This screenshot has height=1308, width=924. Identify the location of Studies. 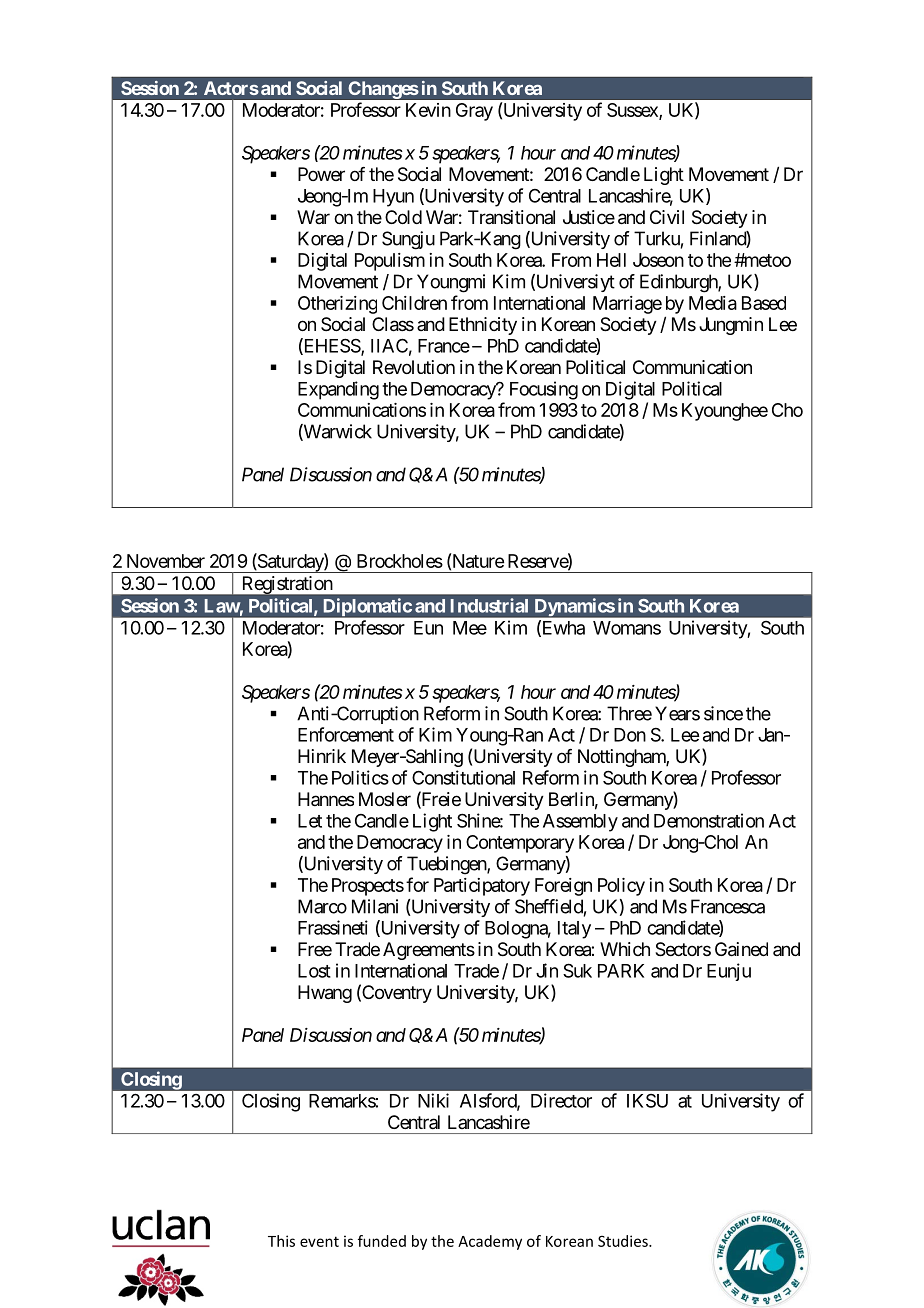
(624, 1241).
